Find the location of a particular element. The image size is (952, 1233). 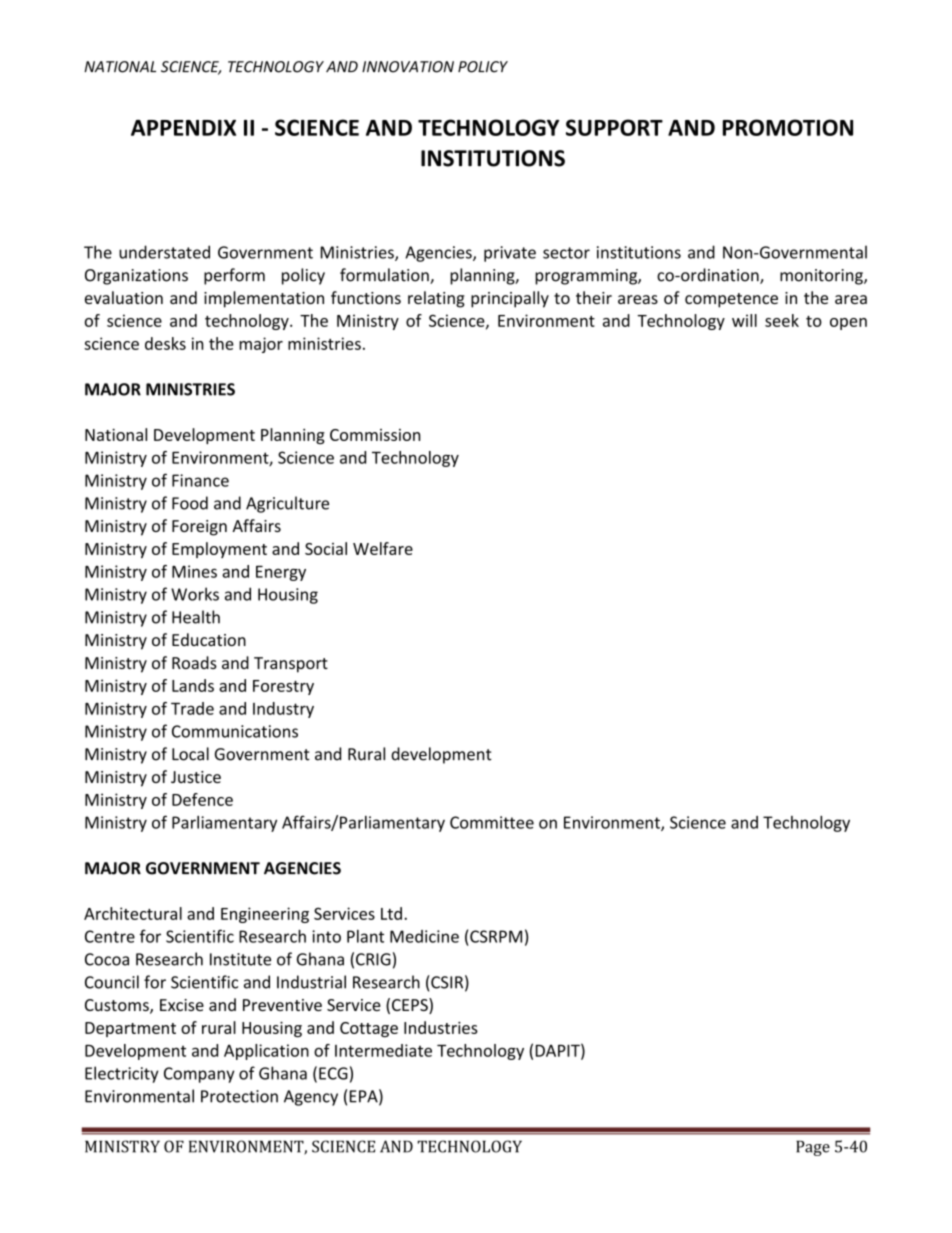

Welfare is located at coordinates (383, 548).
